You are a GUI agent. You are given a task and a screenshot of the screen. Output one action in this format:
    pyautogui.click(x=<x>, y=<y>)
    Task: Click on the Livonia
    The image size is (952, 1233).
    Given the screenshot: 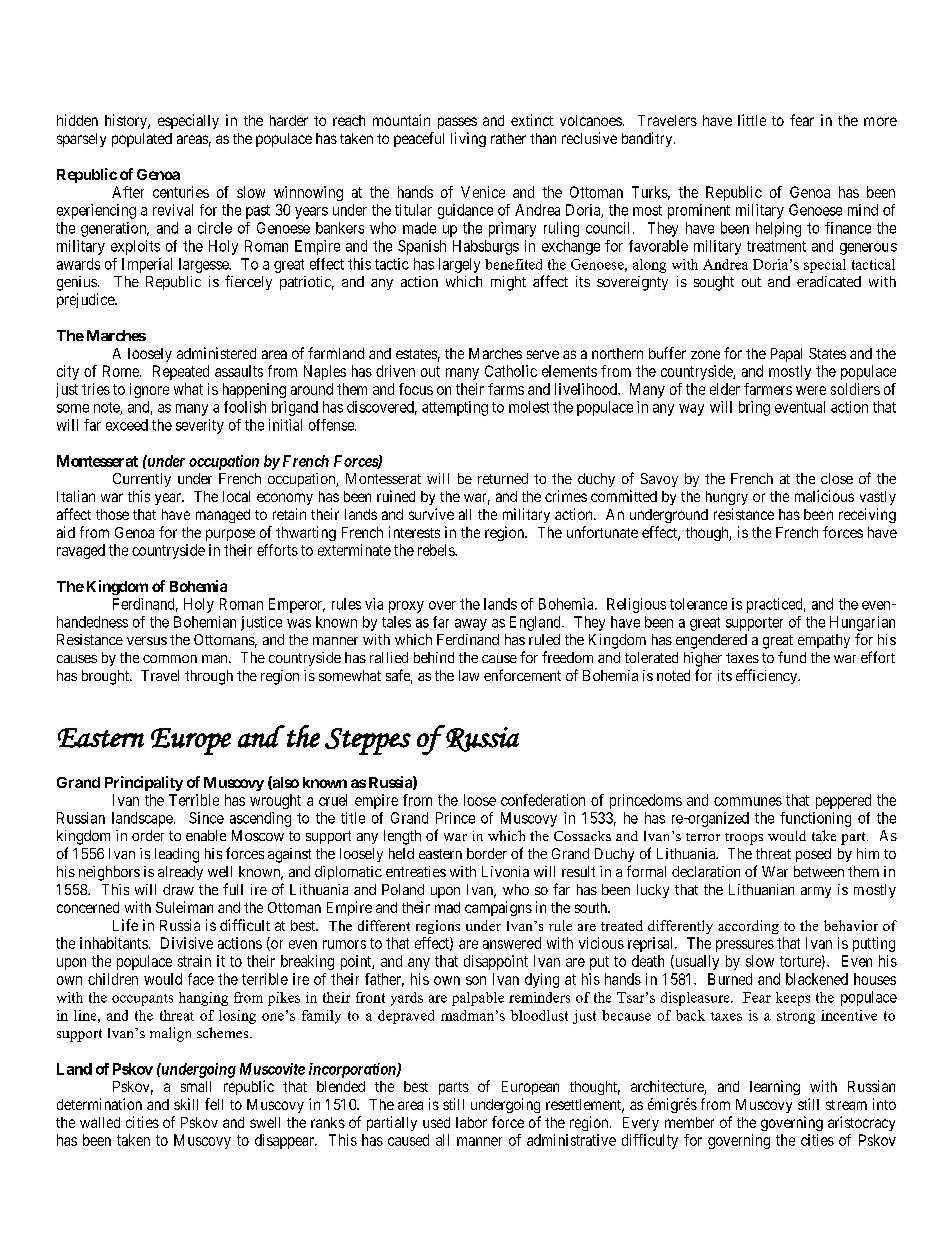 What is the action you would take?
    pyautogui.click(x=505, y=871)
